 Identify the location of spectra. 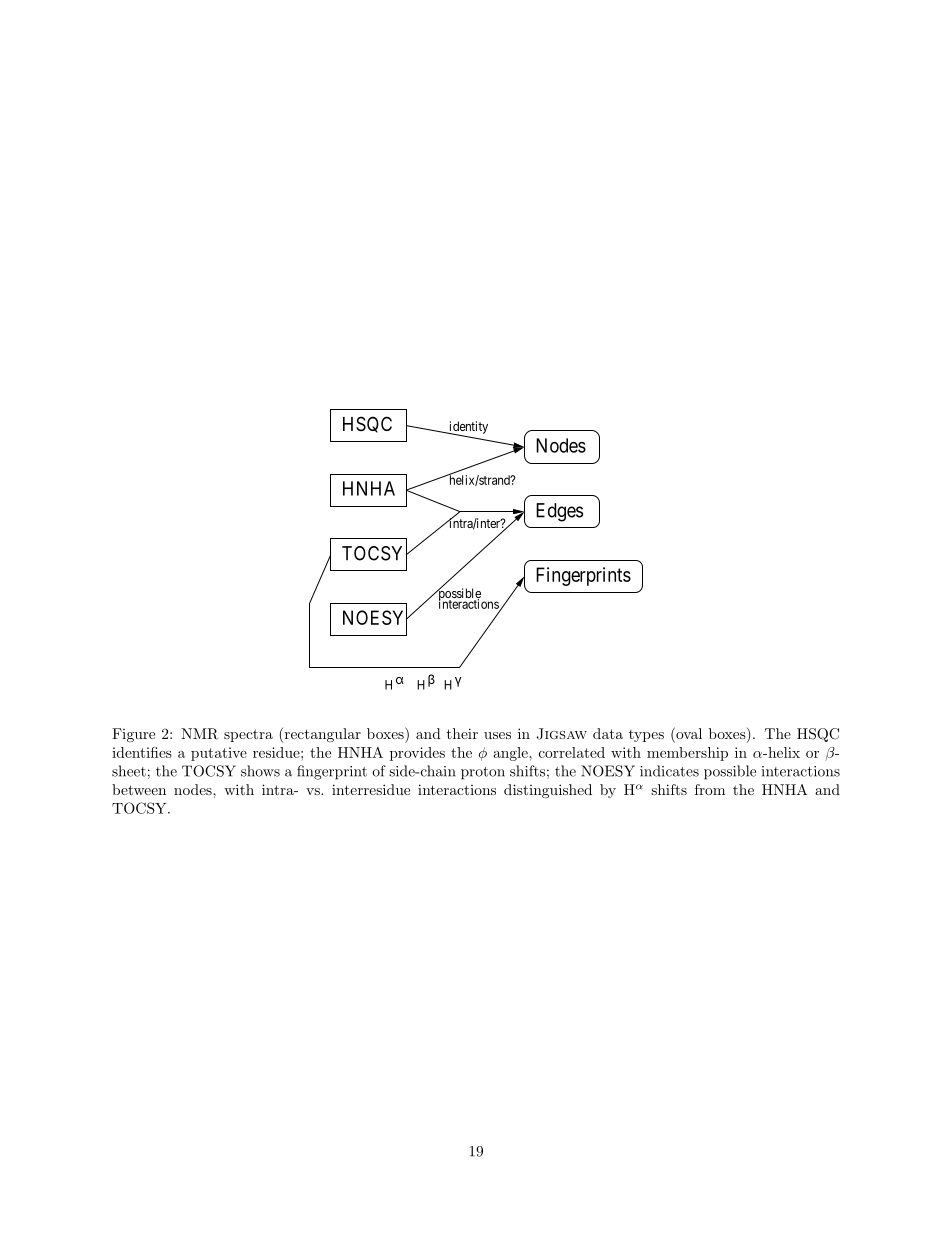
(248, 735).
